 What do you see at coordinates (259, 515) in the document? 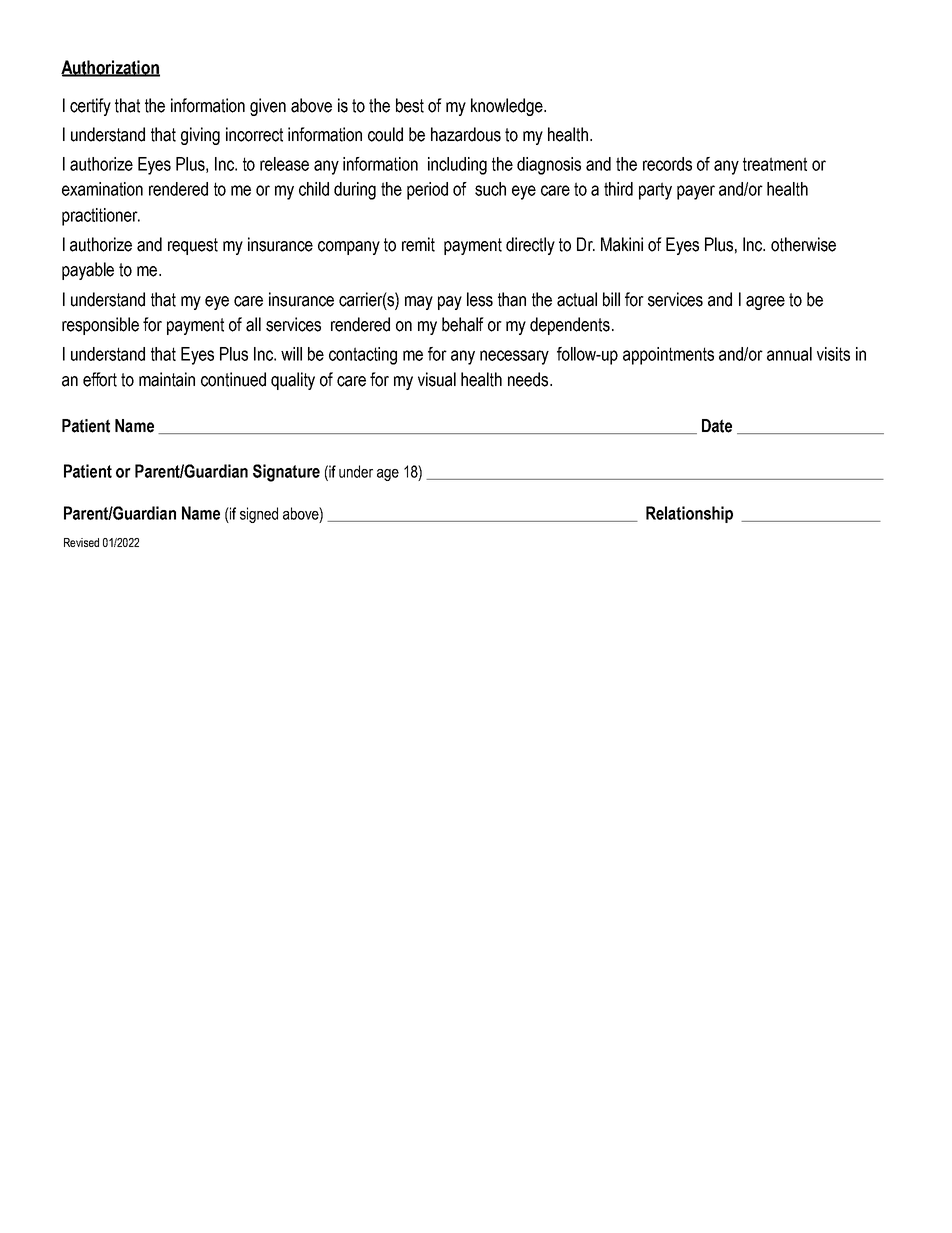
I see `signed` at bounding box center [259, 515].
